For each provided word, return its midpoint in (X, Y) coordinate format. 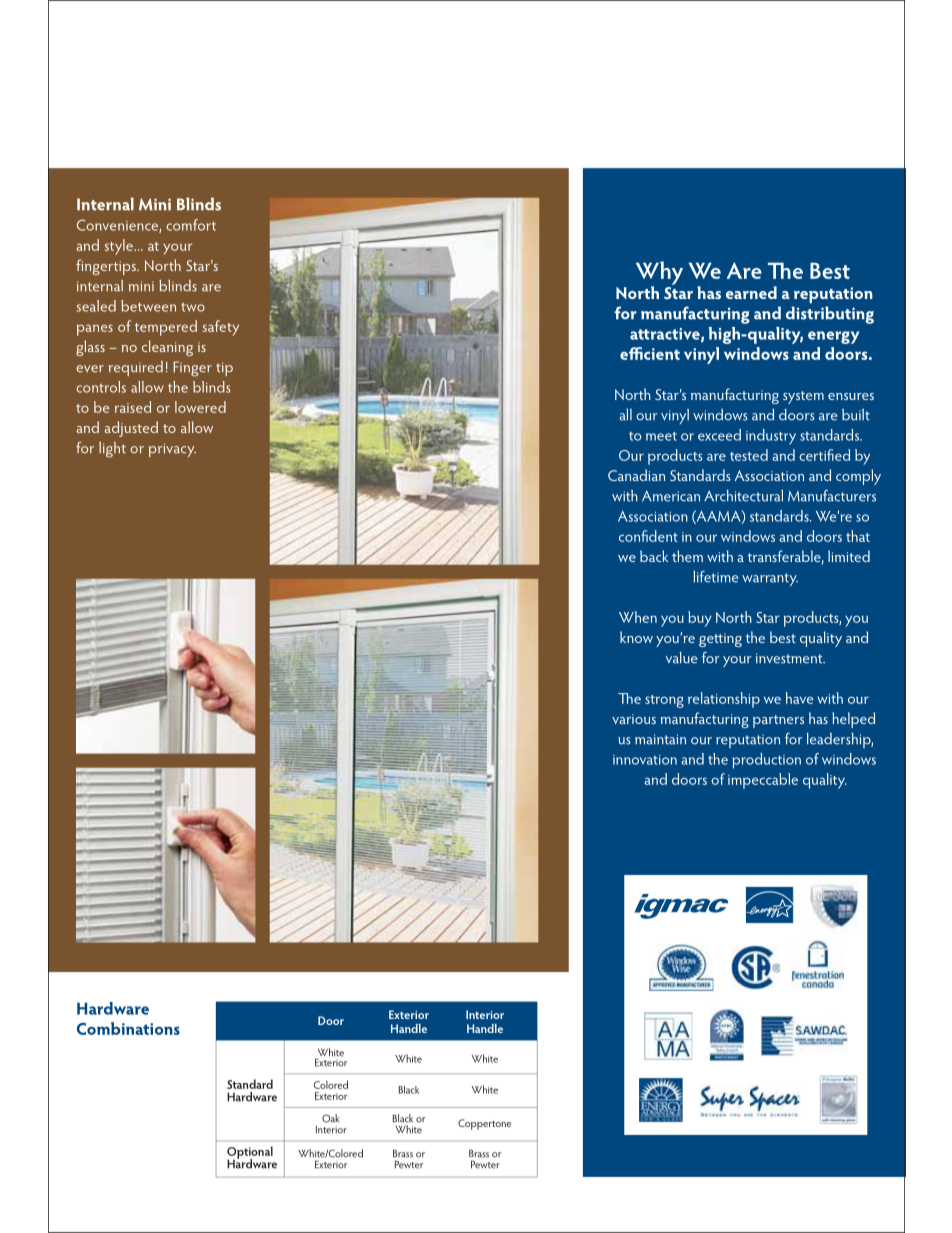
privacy (172, 450)
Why (659, 274)
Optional (250, 1153)
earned (751, 292)
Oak (330, 1118)
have (799, 698)
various (634, 719)
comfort (191, 225)
